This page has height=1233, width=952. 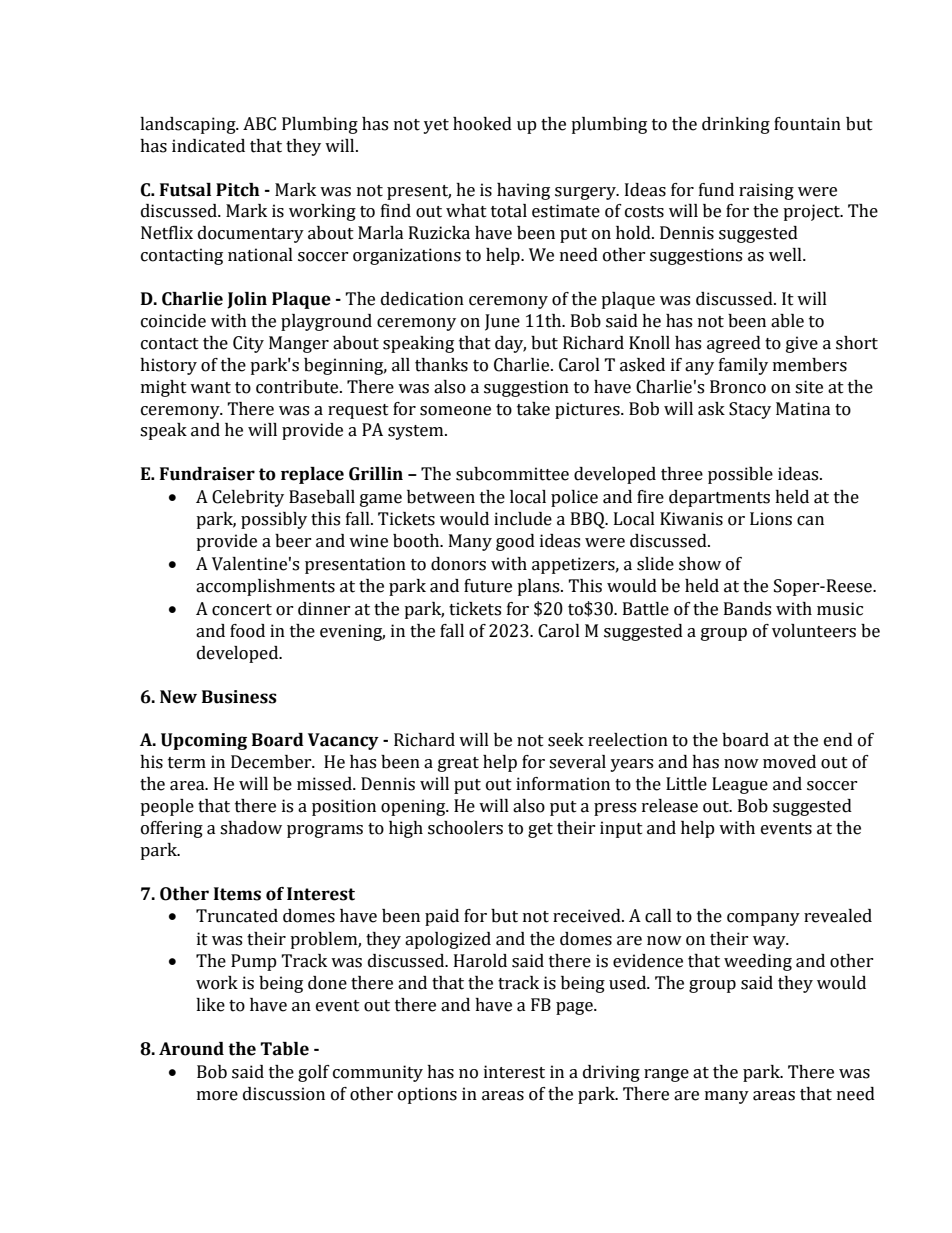 I want to click on future, so click(x=488, y=586).
